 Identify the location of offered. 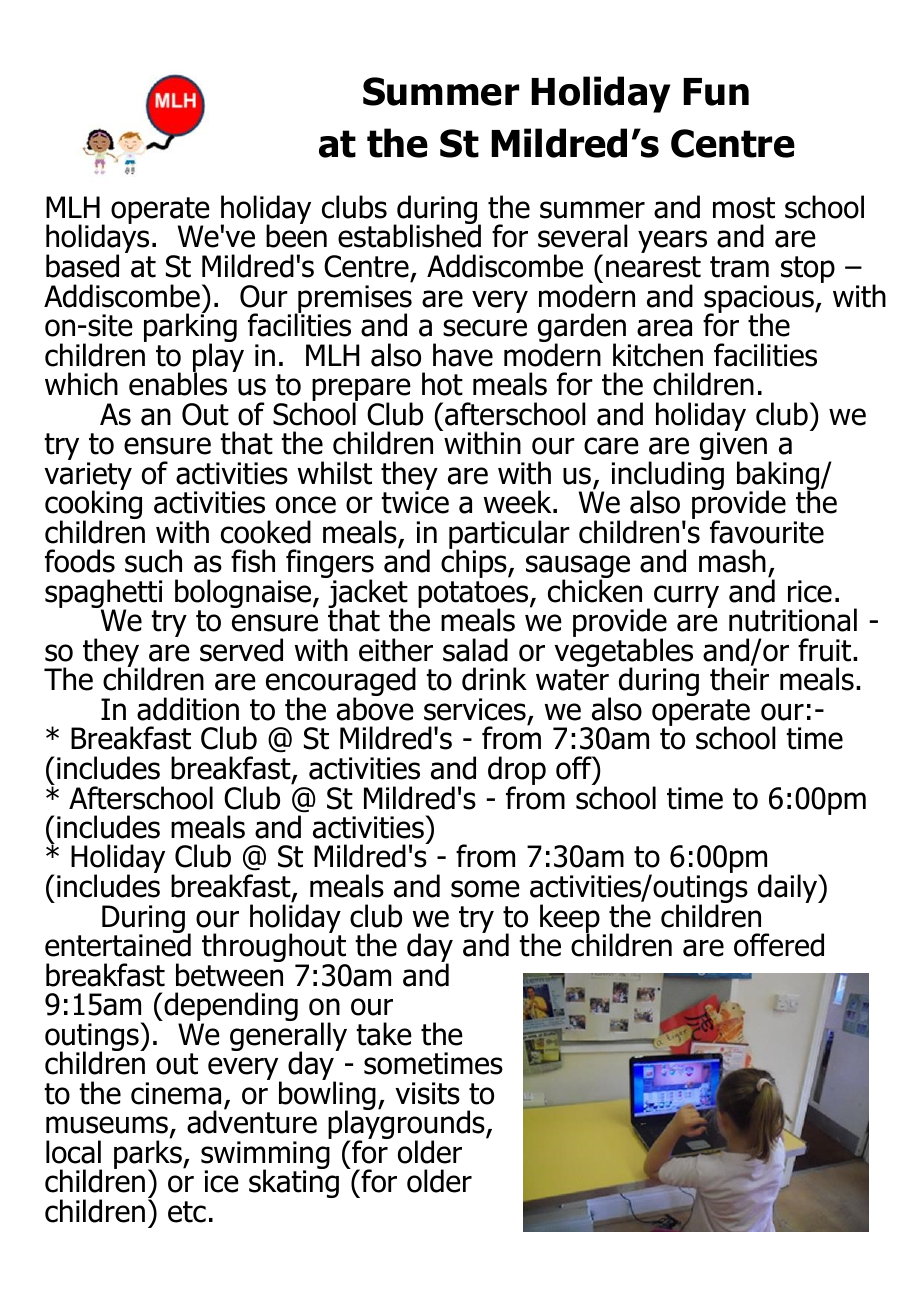
(779, 945).
